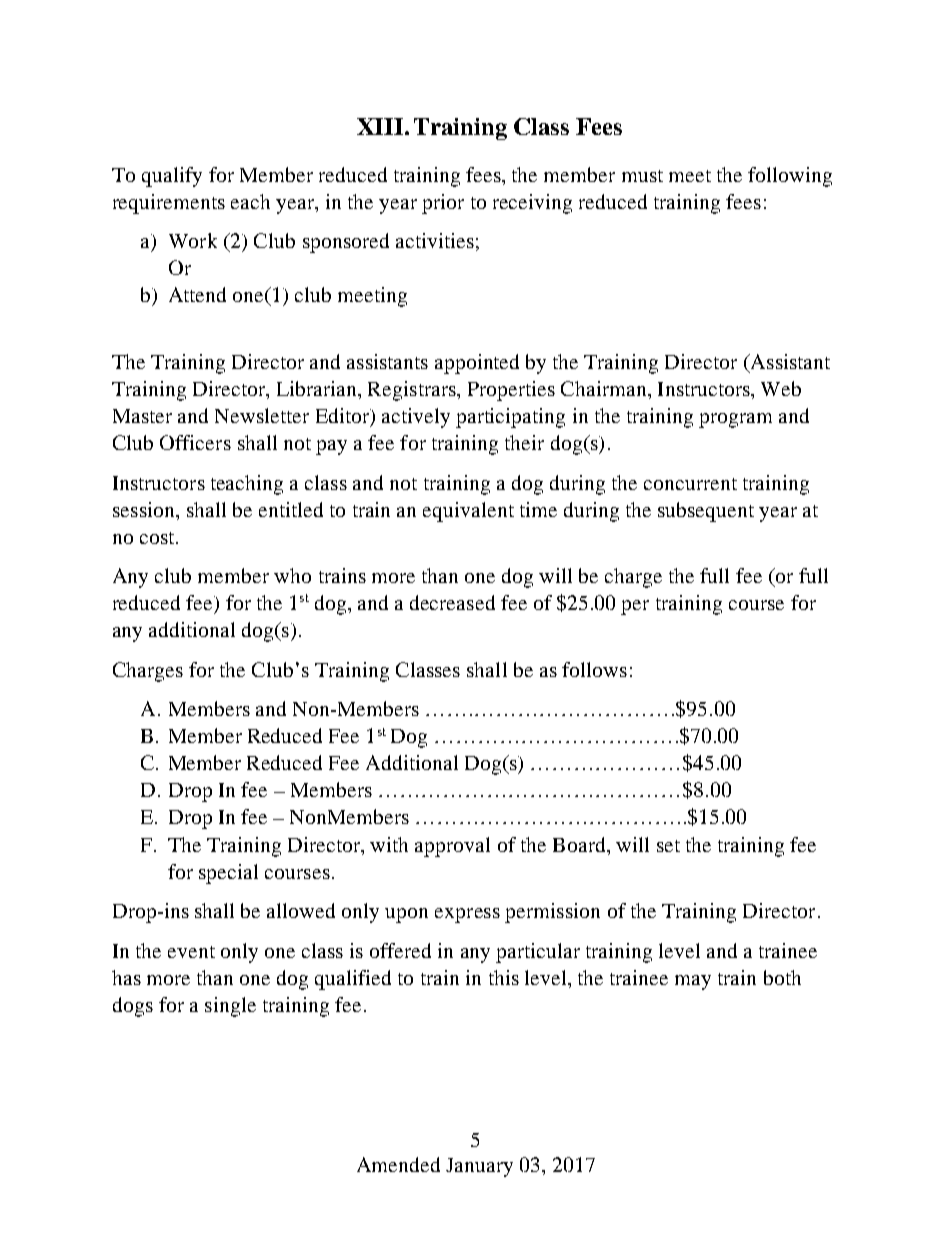 This screenshot has height=1233, width=952. Describe the element at coordinates (642, 176) in the screenshot. I see `must` at that location.
